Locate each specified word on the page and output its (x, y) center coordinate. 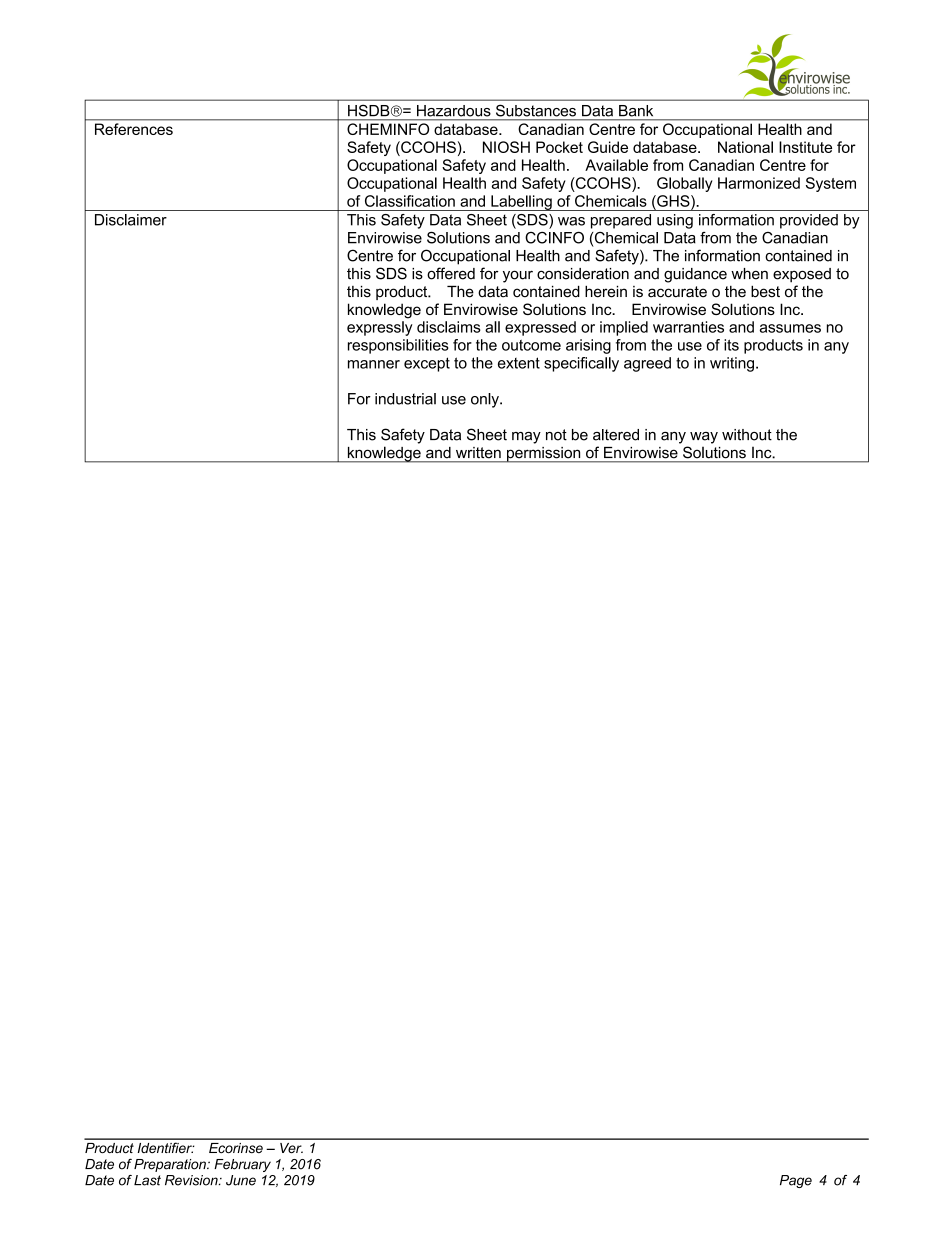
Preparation (171, 1165)
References (134, 129)
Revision (192, 1180)
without (747, 435)
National (745, 147)
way (704, 438)
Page (796, 1181)
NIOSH (506, 147)
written (478, 452)
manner (374, 364)
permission (544, 455)
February (242, 1165)
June (241, 1180)
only (486, 400)
